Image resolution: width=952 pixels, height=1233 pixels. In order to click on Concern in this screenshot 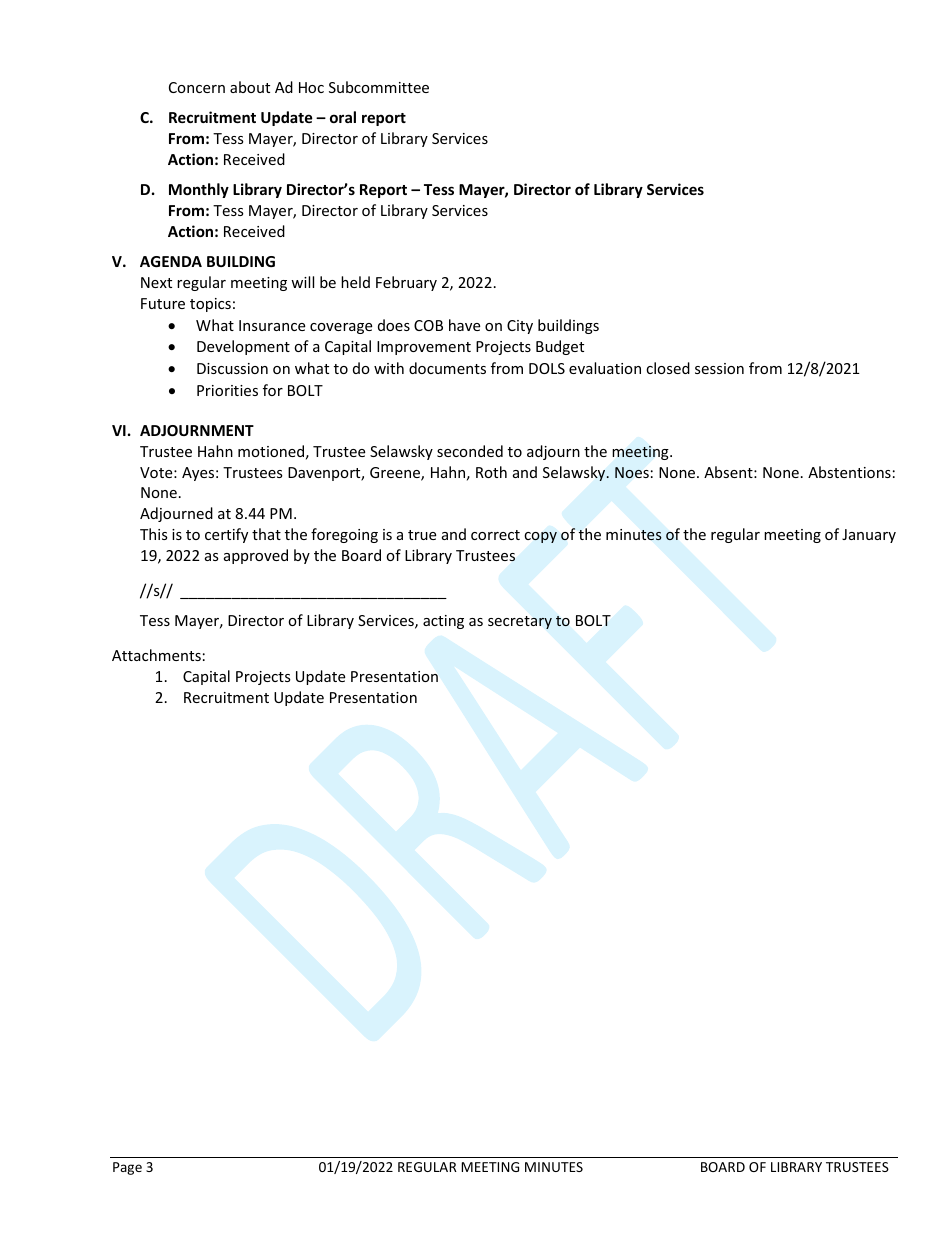, I will do `click(197, 87)`.
